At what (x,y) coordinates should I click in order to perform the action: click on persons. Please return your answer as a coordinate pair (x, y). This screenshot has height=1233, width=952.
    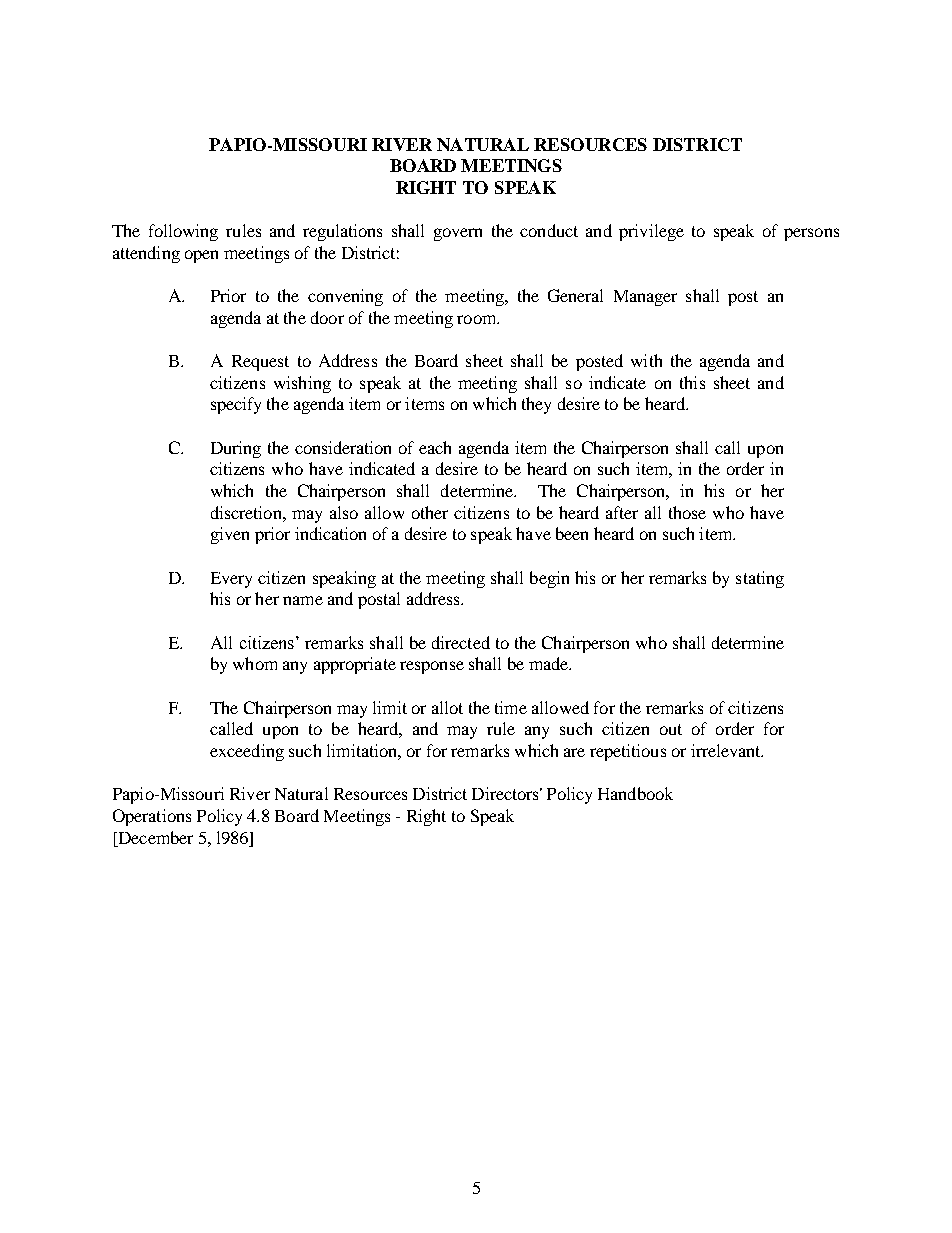
    Looking at the image, I should click on (811, 234).
